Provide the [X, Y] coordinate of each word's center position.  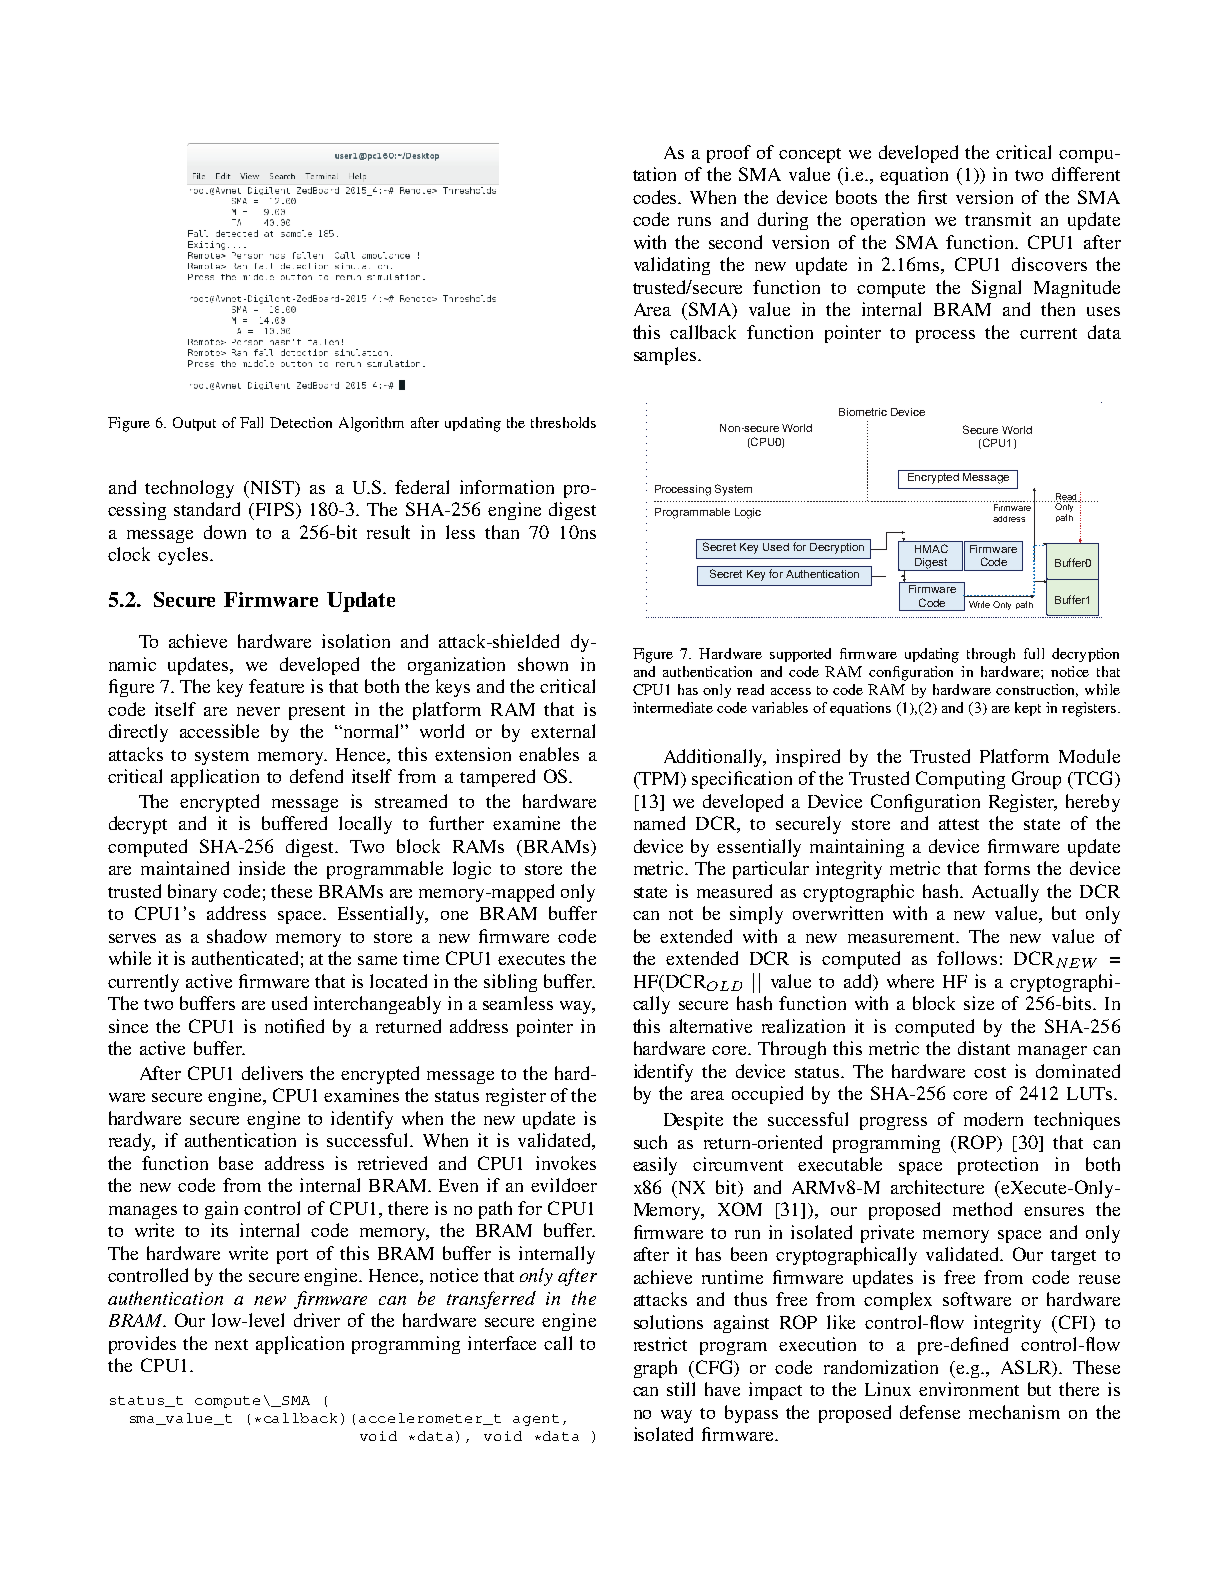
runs [694, 221]
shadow [237, 936]
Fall [251, 422]
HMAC [931, 548]
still [681, 1389]
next [231, 1344]
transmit [998, 219]
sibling [510, 983]
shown [543, 664]
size [979, 1003]
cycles [183, 556]
